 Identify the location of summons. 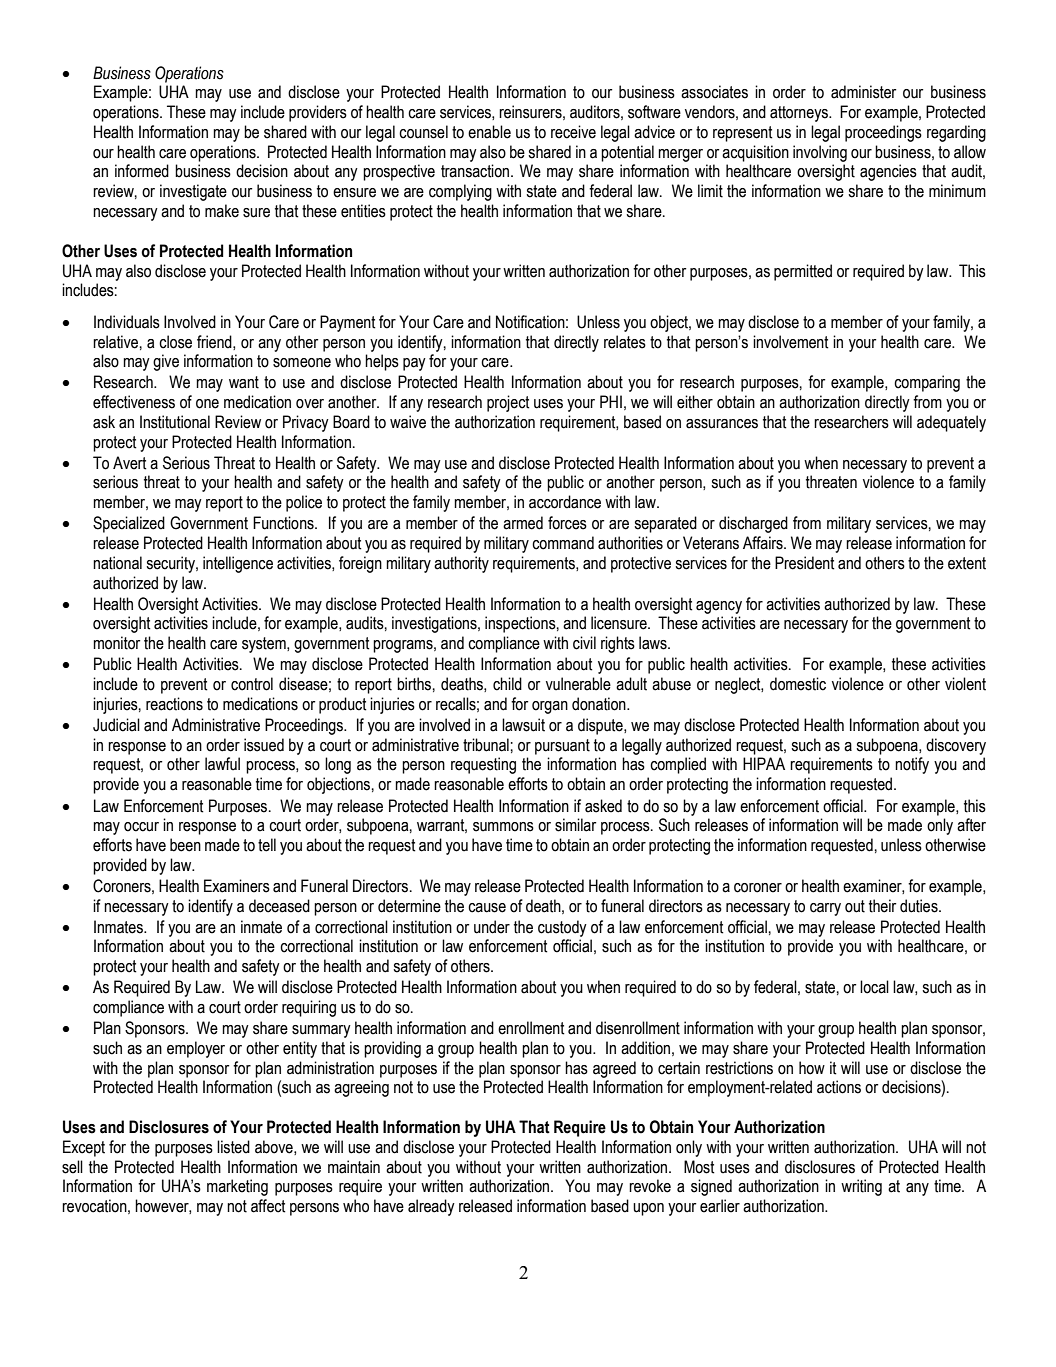
(503, 827).
